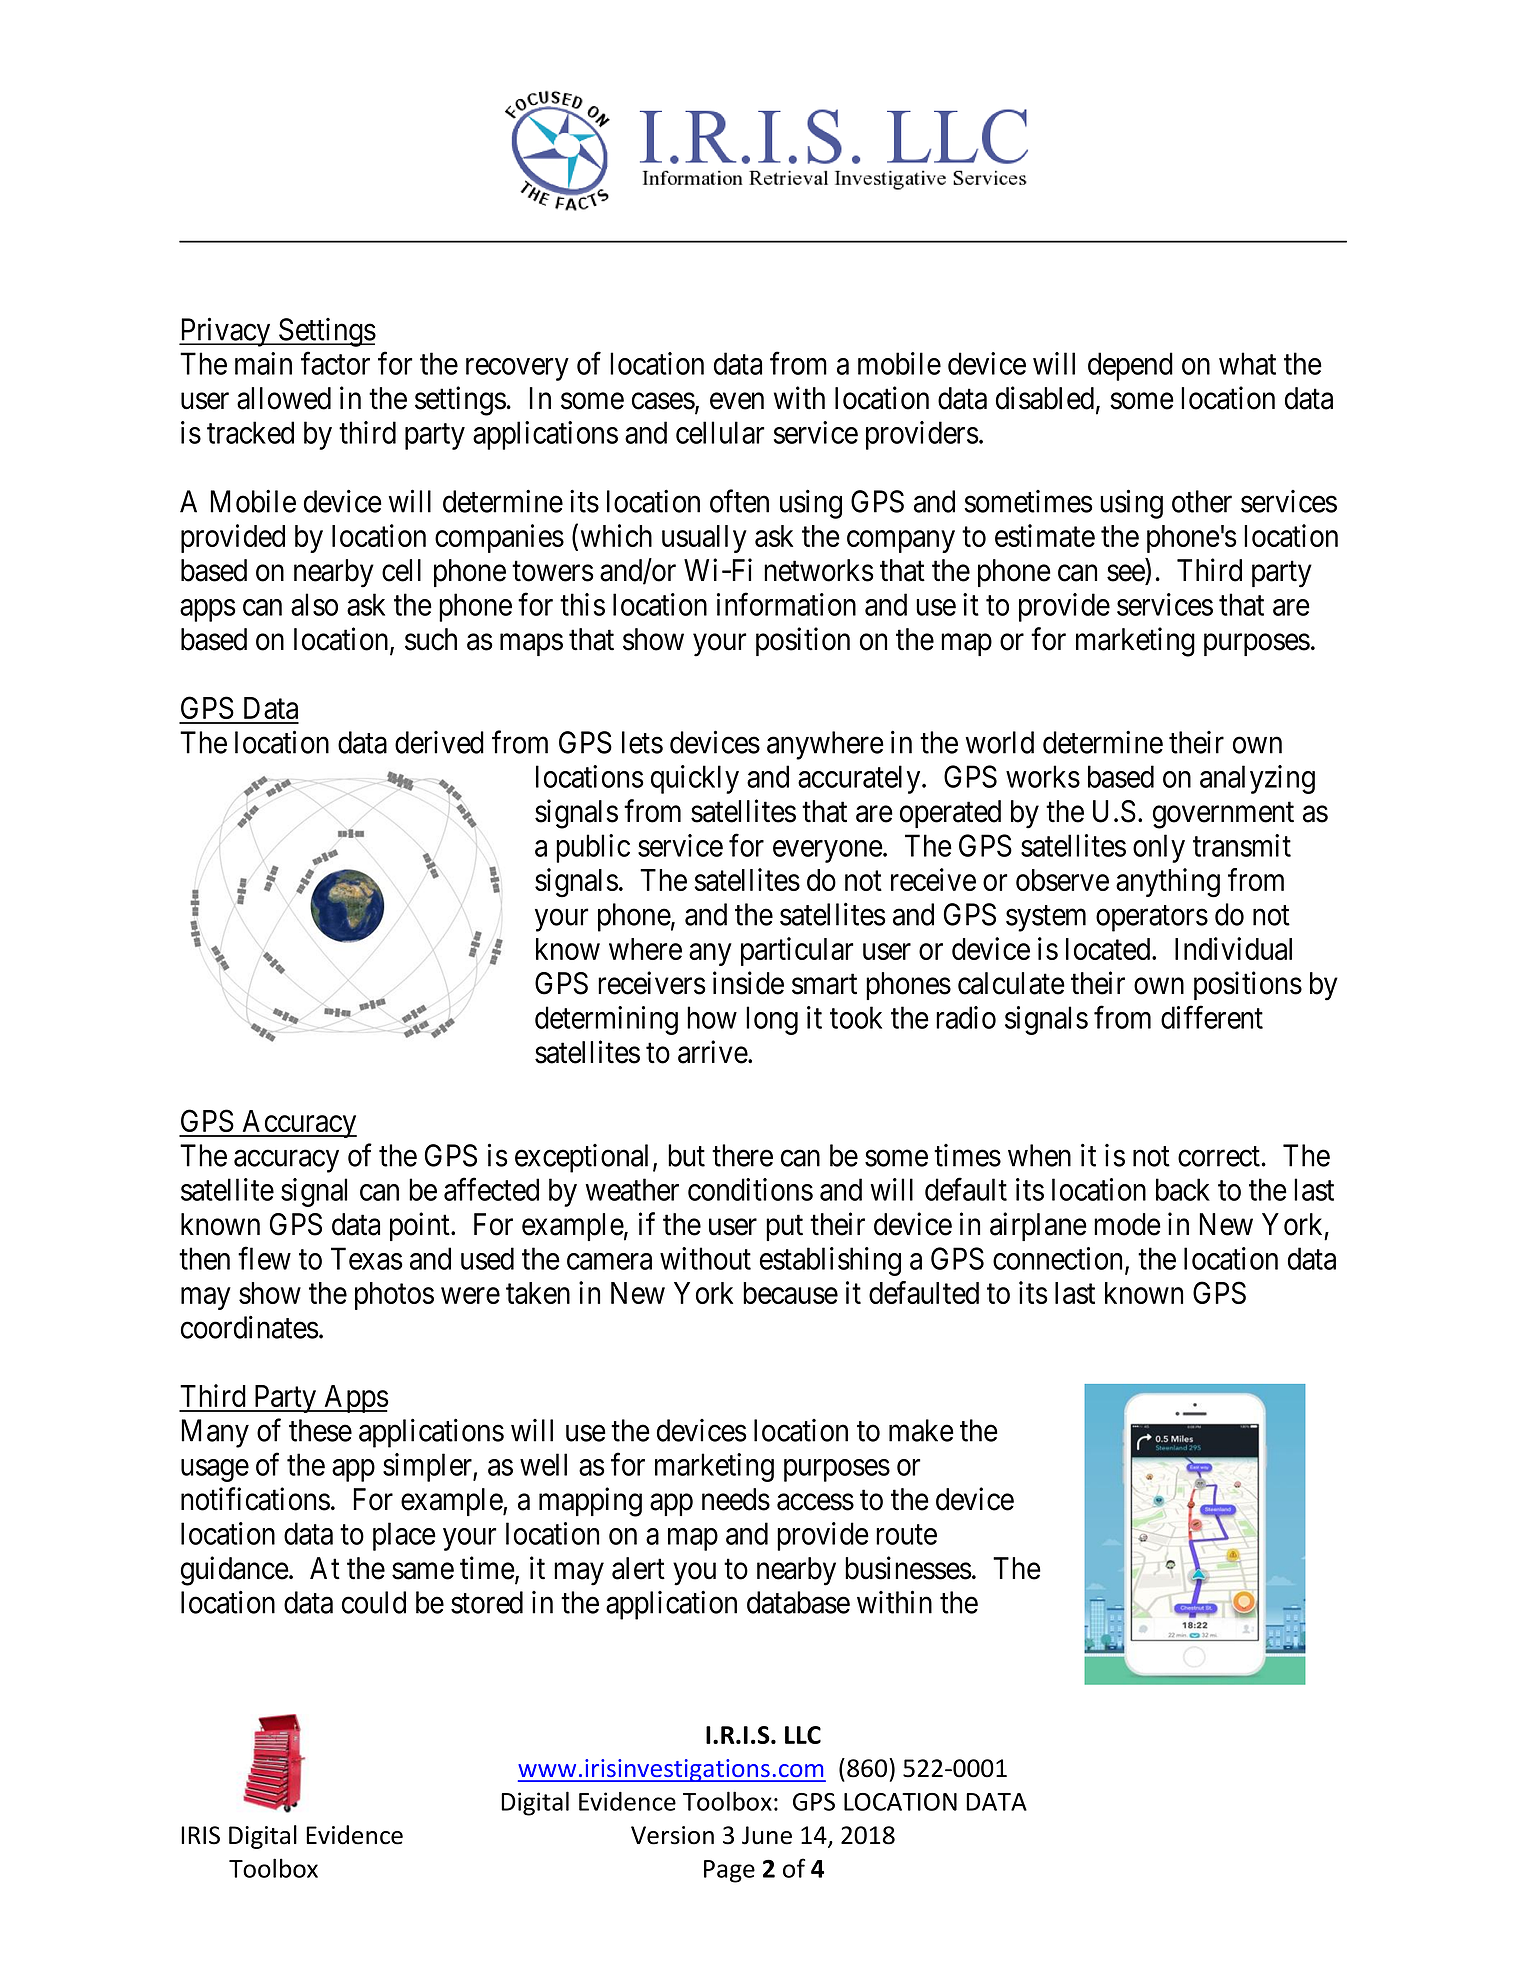 The height and width of the screenshot is (1975, 1526). Describe the element at coordinates (1220, 1157) in the screenshot. I see `correct` at that location.
